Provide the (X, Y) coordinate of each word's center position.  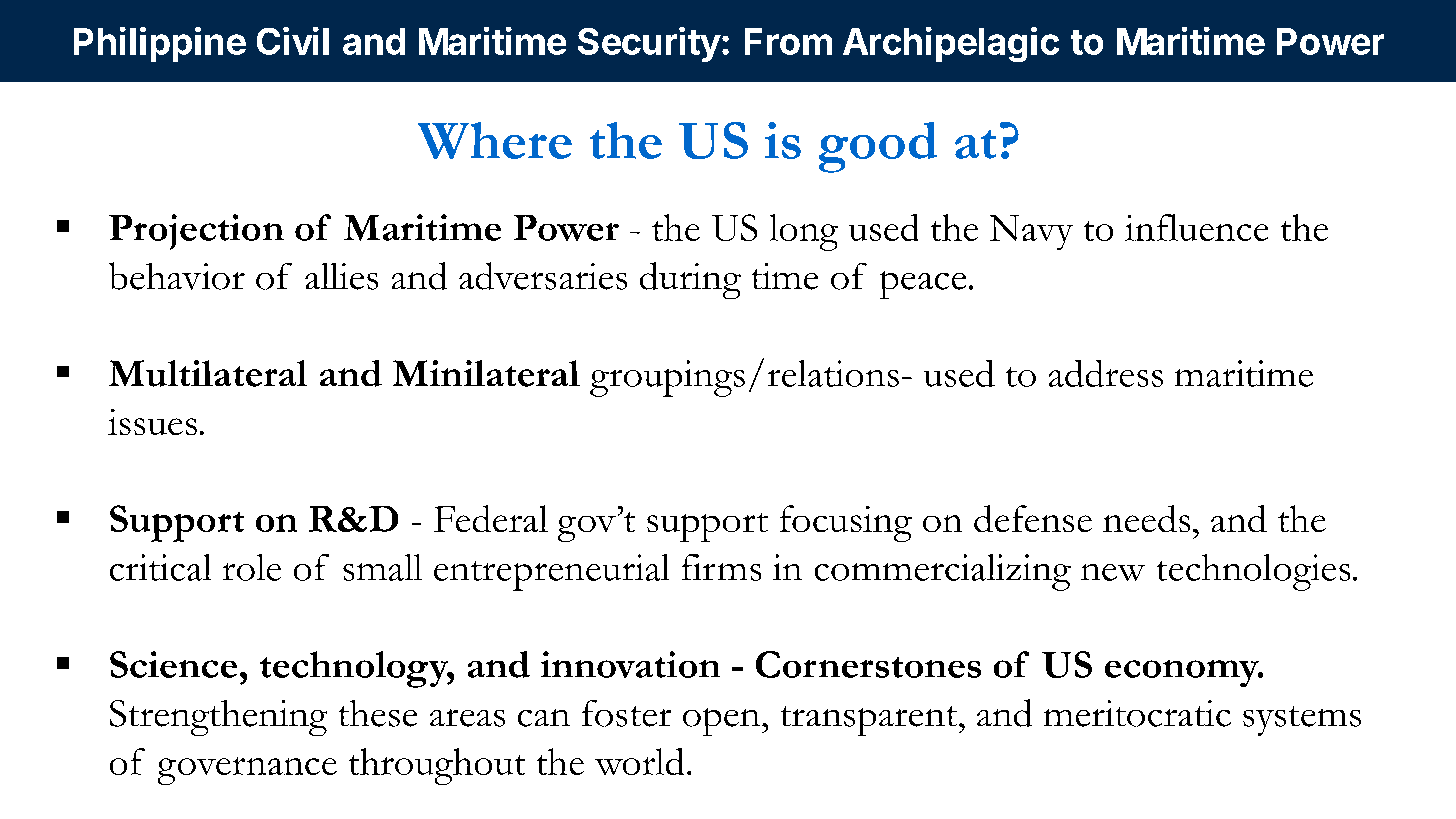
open (721, 722)
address (1106, 373)
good (878, 147)
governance (247, 771)
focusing (846, 523)
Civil (293, 41)
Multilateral (208, 373)
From (788, 41)
